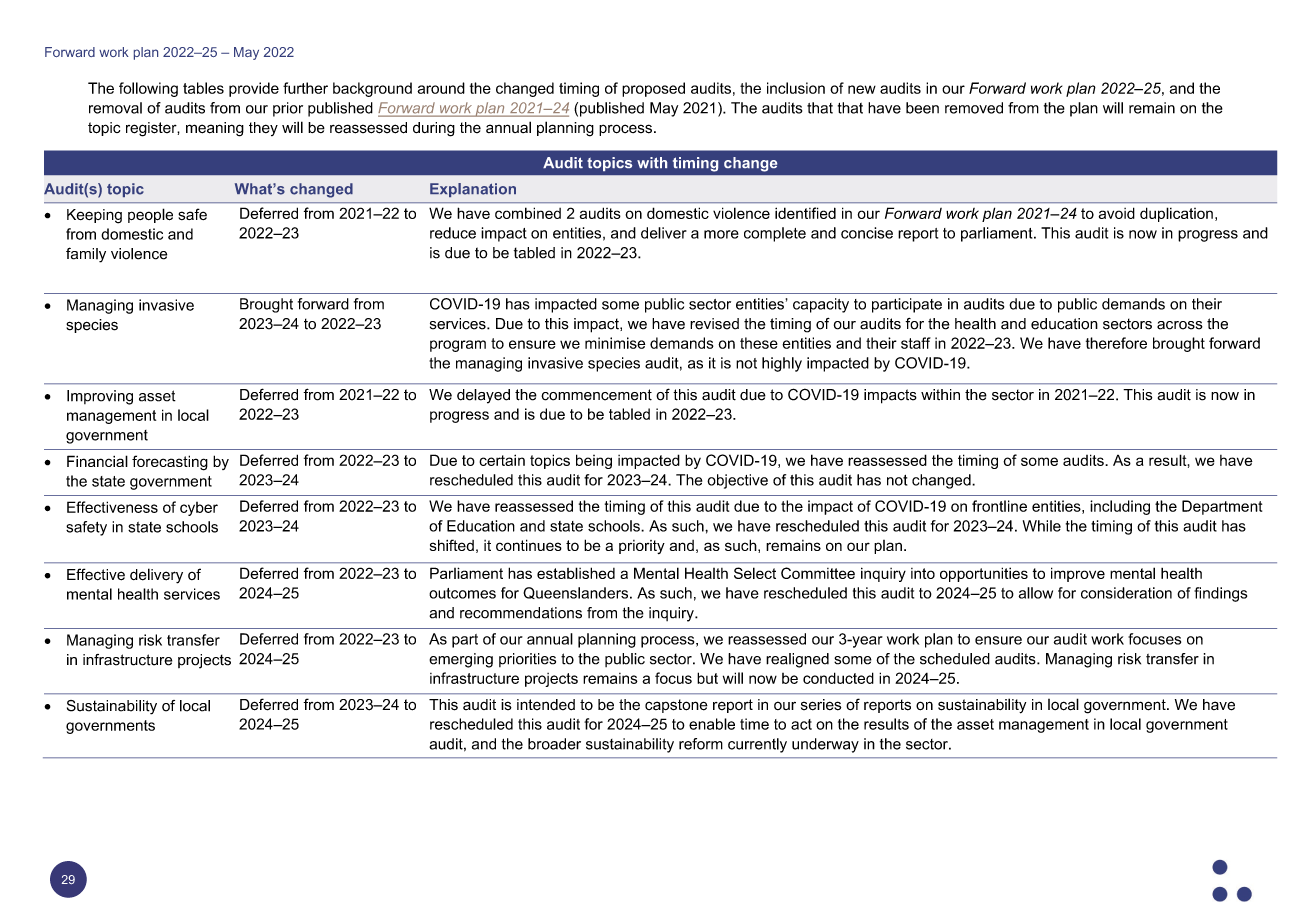 The height and width of the screenshot is (924, 1308). Describe the element at coordinates (974, 108) in the screenshot. I see `removed` at that location.
